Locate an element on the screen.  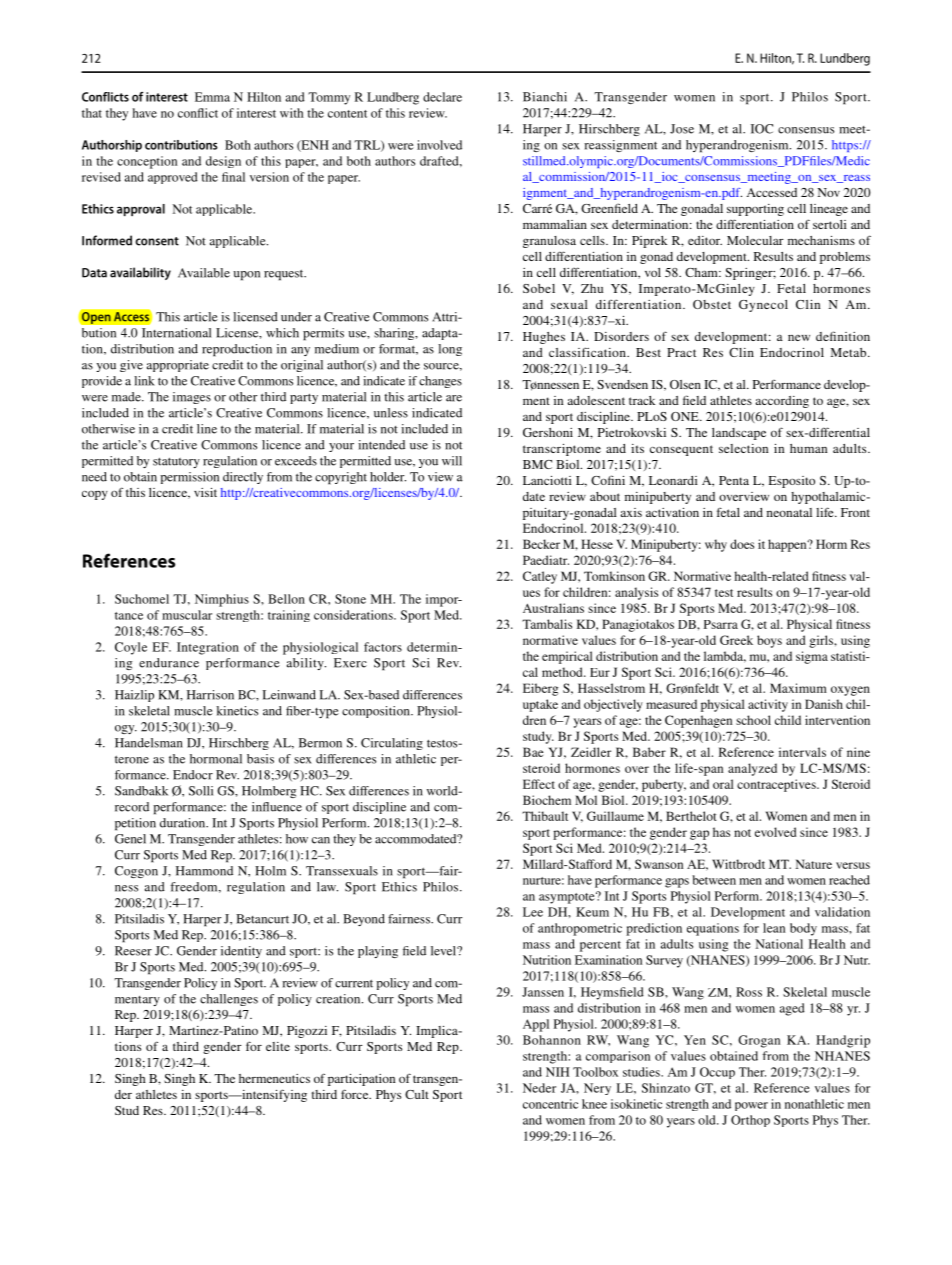
involved is located at coordinates (439, 145).
